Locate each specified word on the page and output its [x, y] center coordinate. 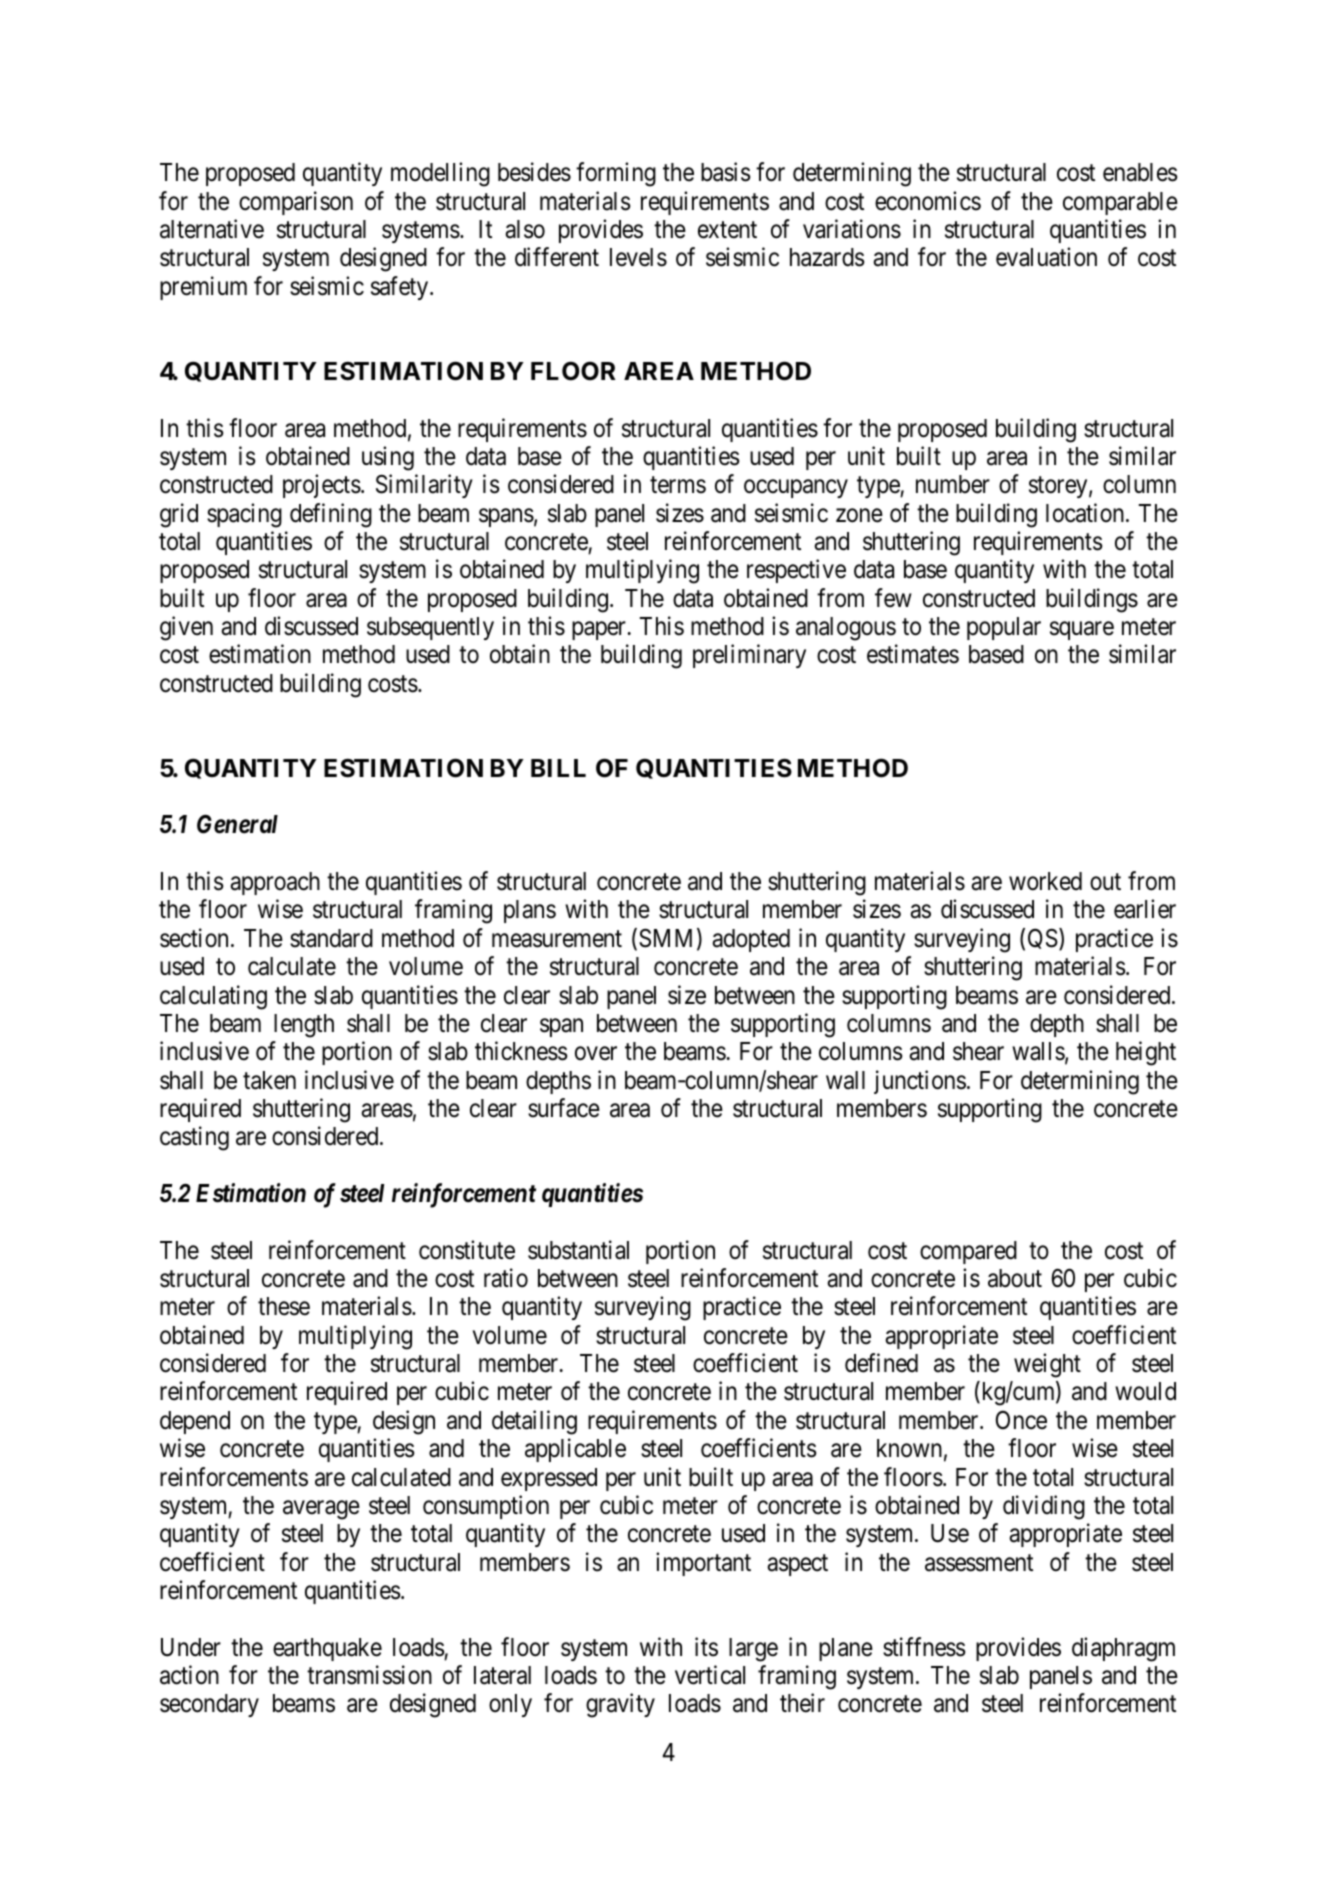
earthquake [327, 1649]
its [706, 1647]
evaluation [1046, 257]
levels [638, 257]
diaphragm [1123, 1649]
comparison [296, 203]
